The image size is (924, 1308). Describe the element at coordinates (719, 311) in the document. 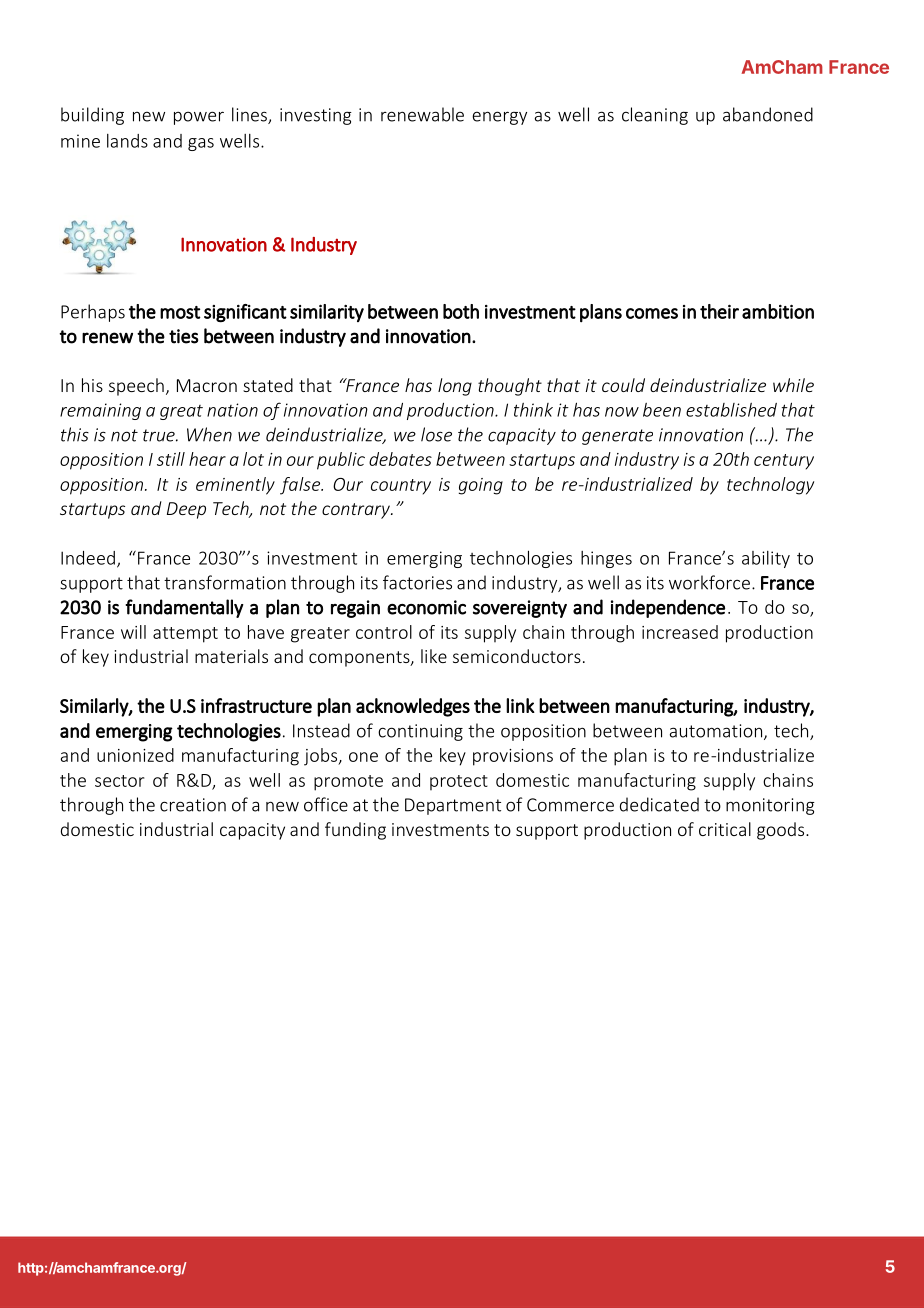

I see `their` at that location.
